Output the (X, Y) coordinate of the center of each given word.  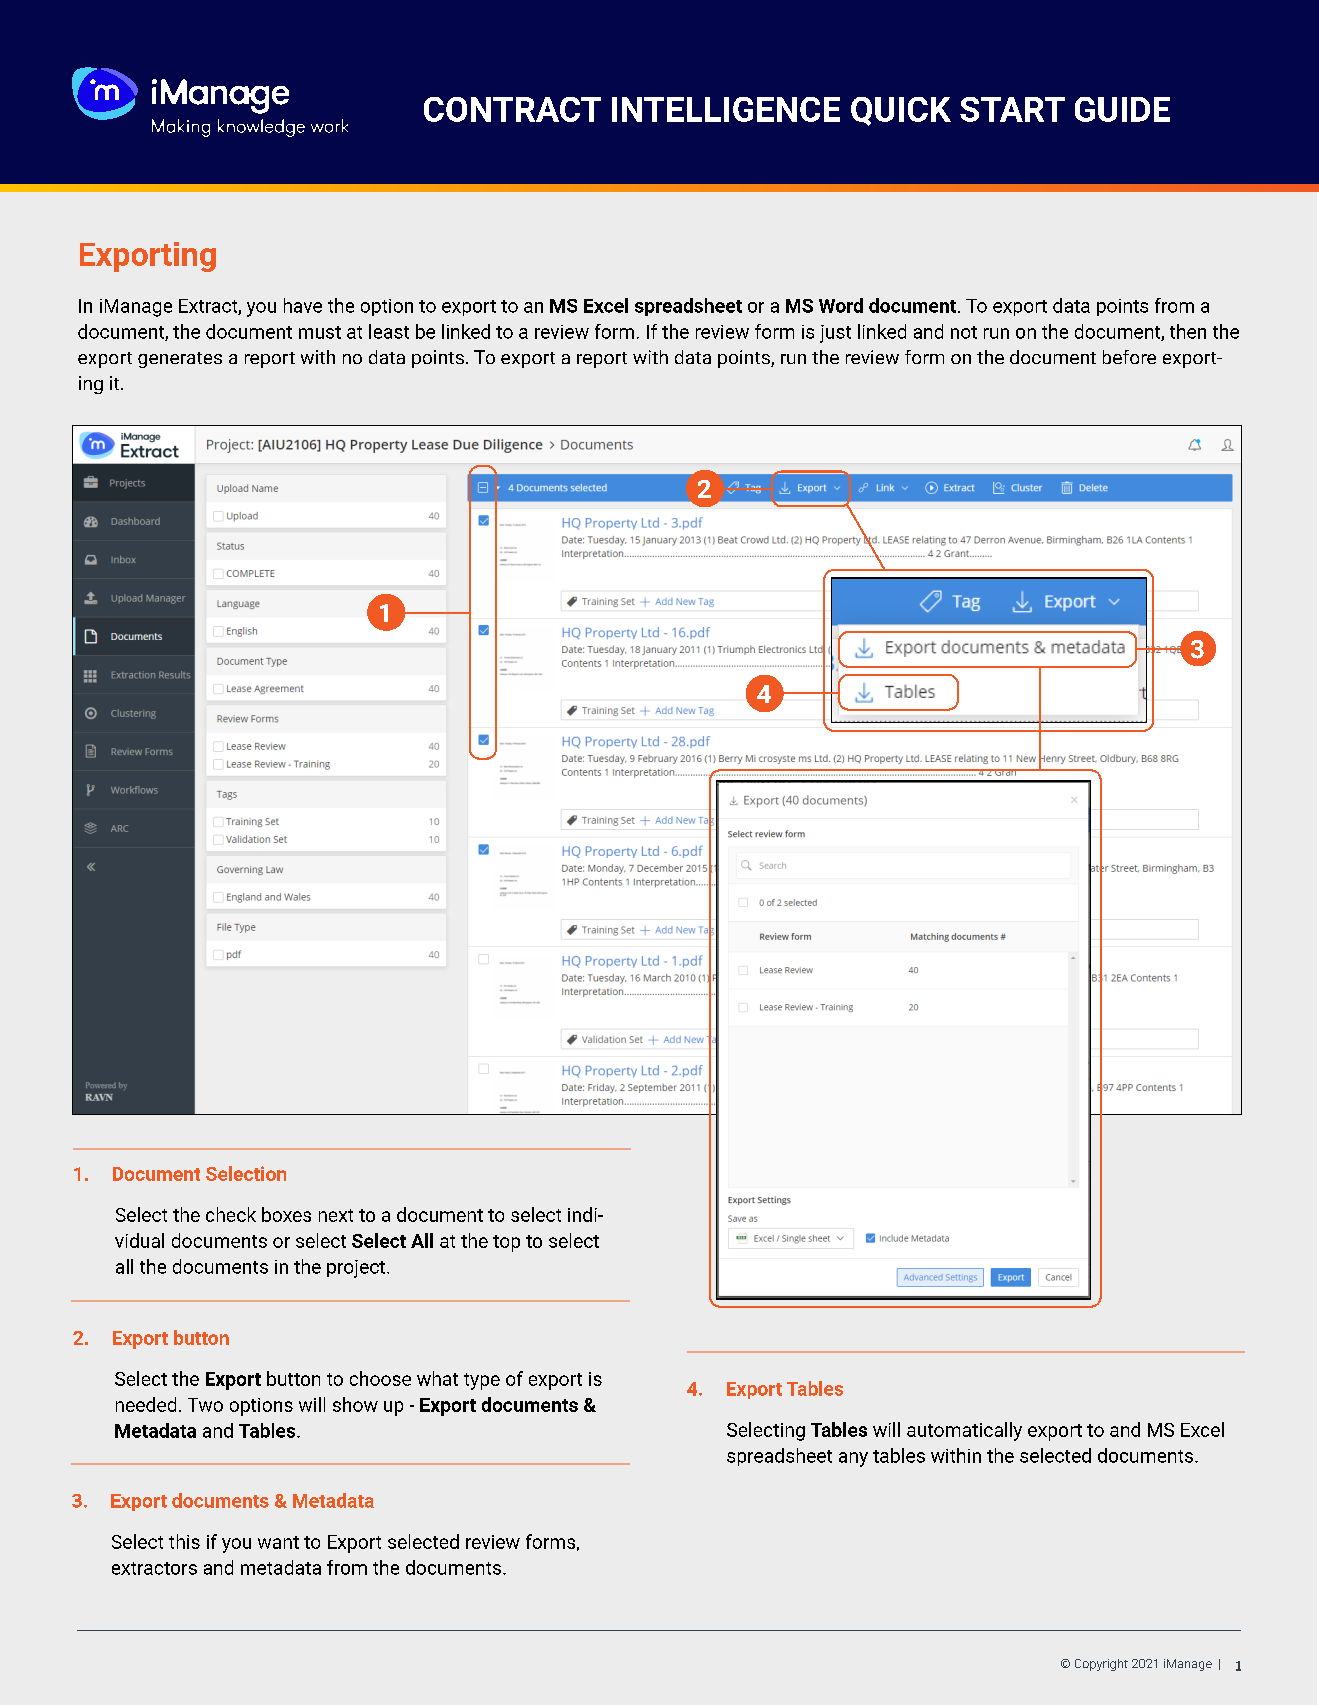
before (1129, 357)
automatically (964, 1431)
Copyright (1101, 1665)
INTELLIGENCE (726, 109)
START (1012, 109)
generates (180, 360)
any (853, 1459)
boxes (286, 1214)
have (303, 305)
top (506, 1243)
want (278, 1542)
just (835, 334)
